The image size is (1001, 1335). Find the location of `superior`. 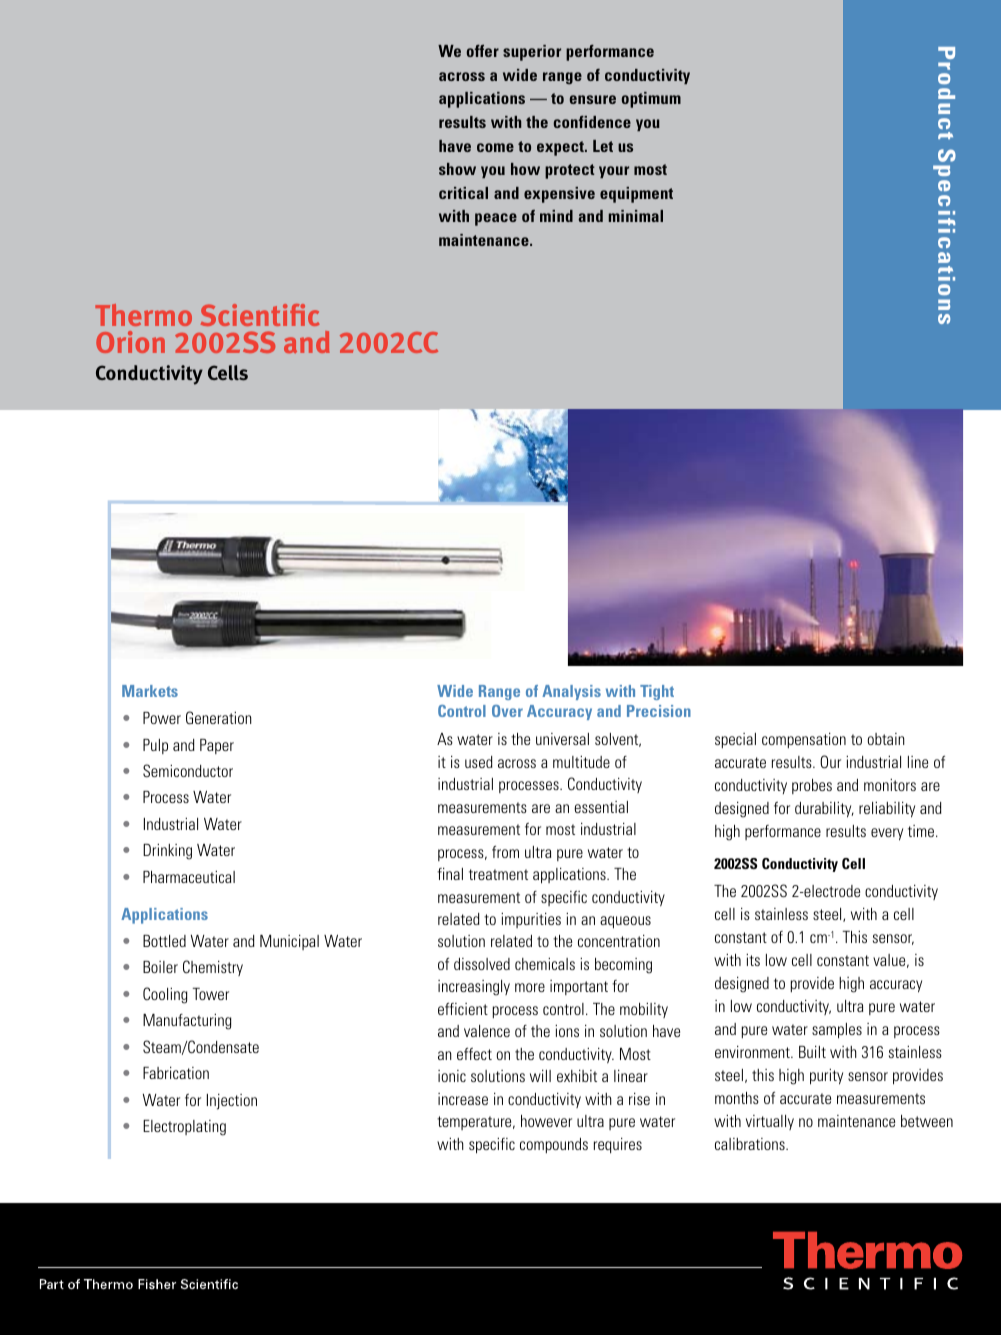

superior is located at coordinates (532, 53).
